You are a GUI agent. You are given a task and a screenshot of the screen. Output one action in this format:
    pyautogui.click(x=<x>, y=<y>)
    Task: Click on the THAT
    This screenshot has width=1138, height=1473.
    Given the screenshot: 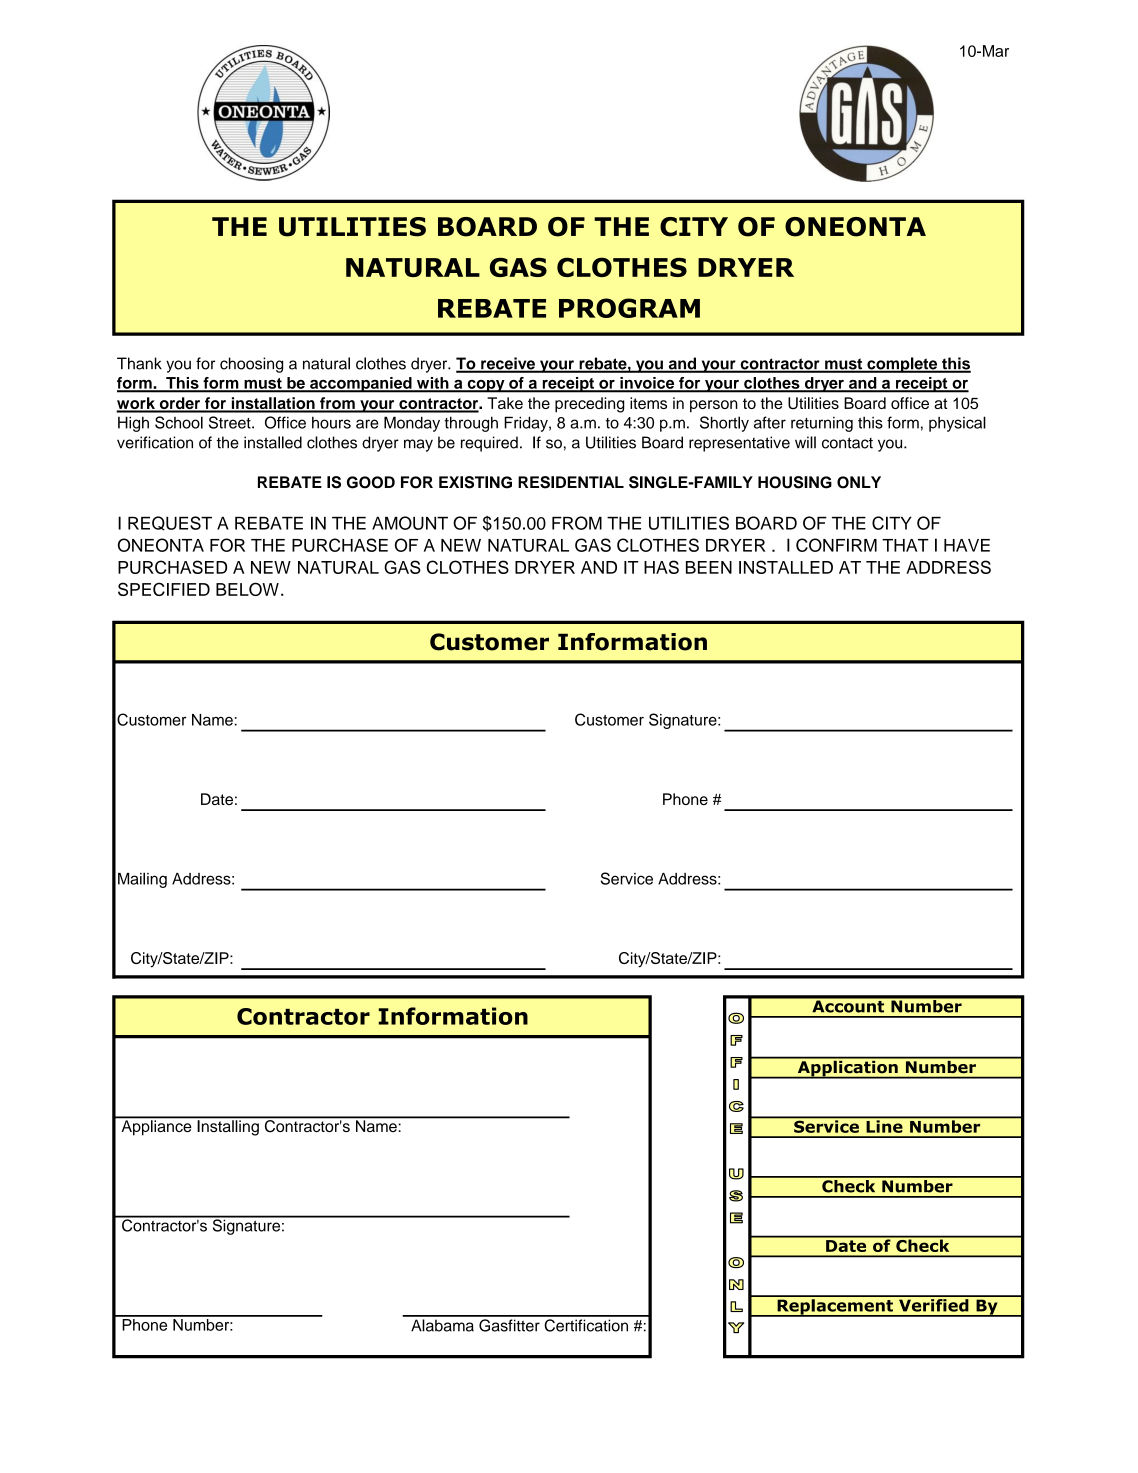 What is the action you would take?
    pyautogui.click(x=905, y=545)
